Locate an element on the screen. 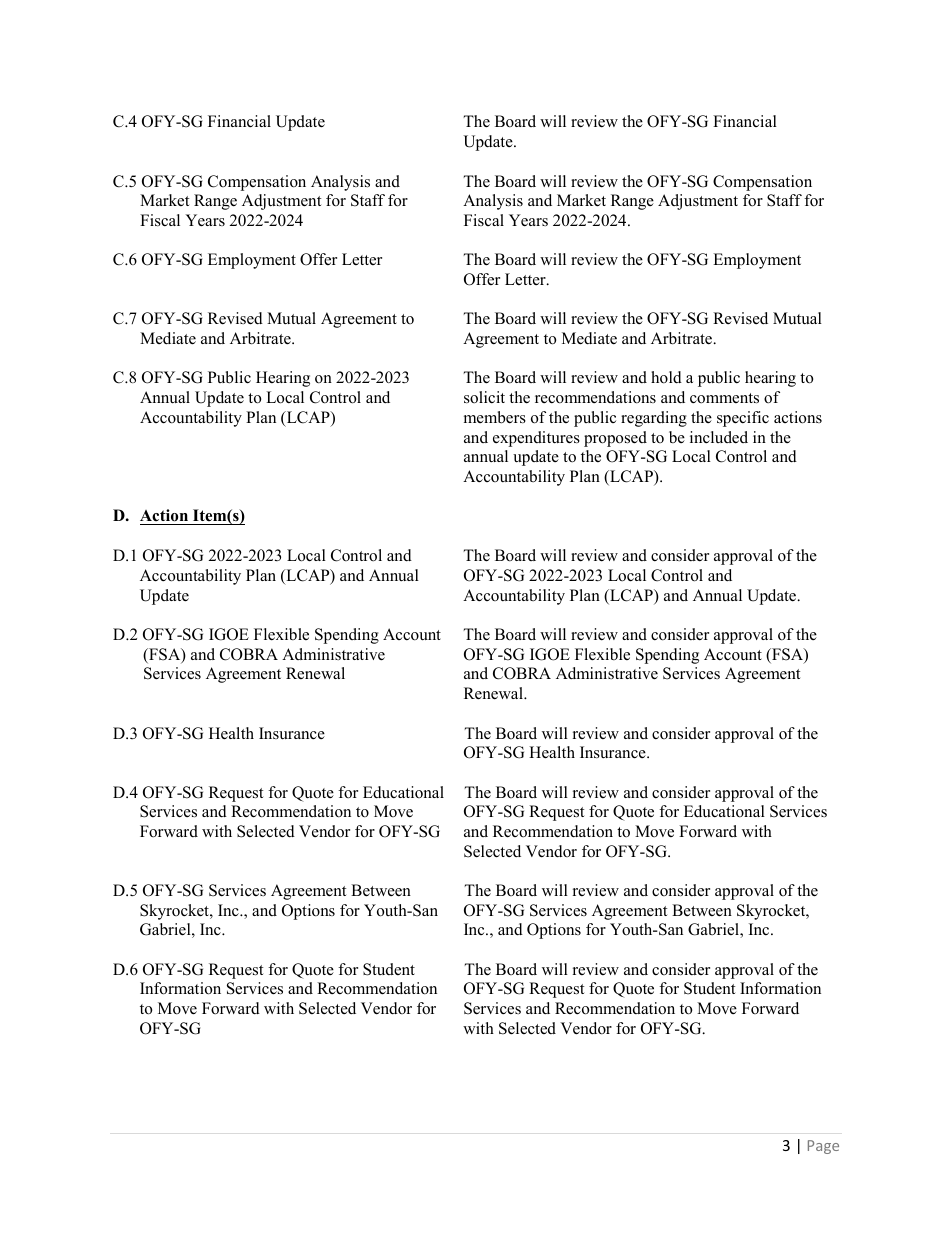 This screenshot has height=1233, width=952. members is located at coordinates (495, 417).
